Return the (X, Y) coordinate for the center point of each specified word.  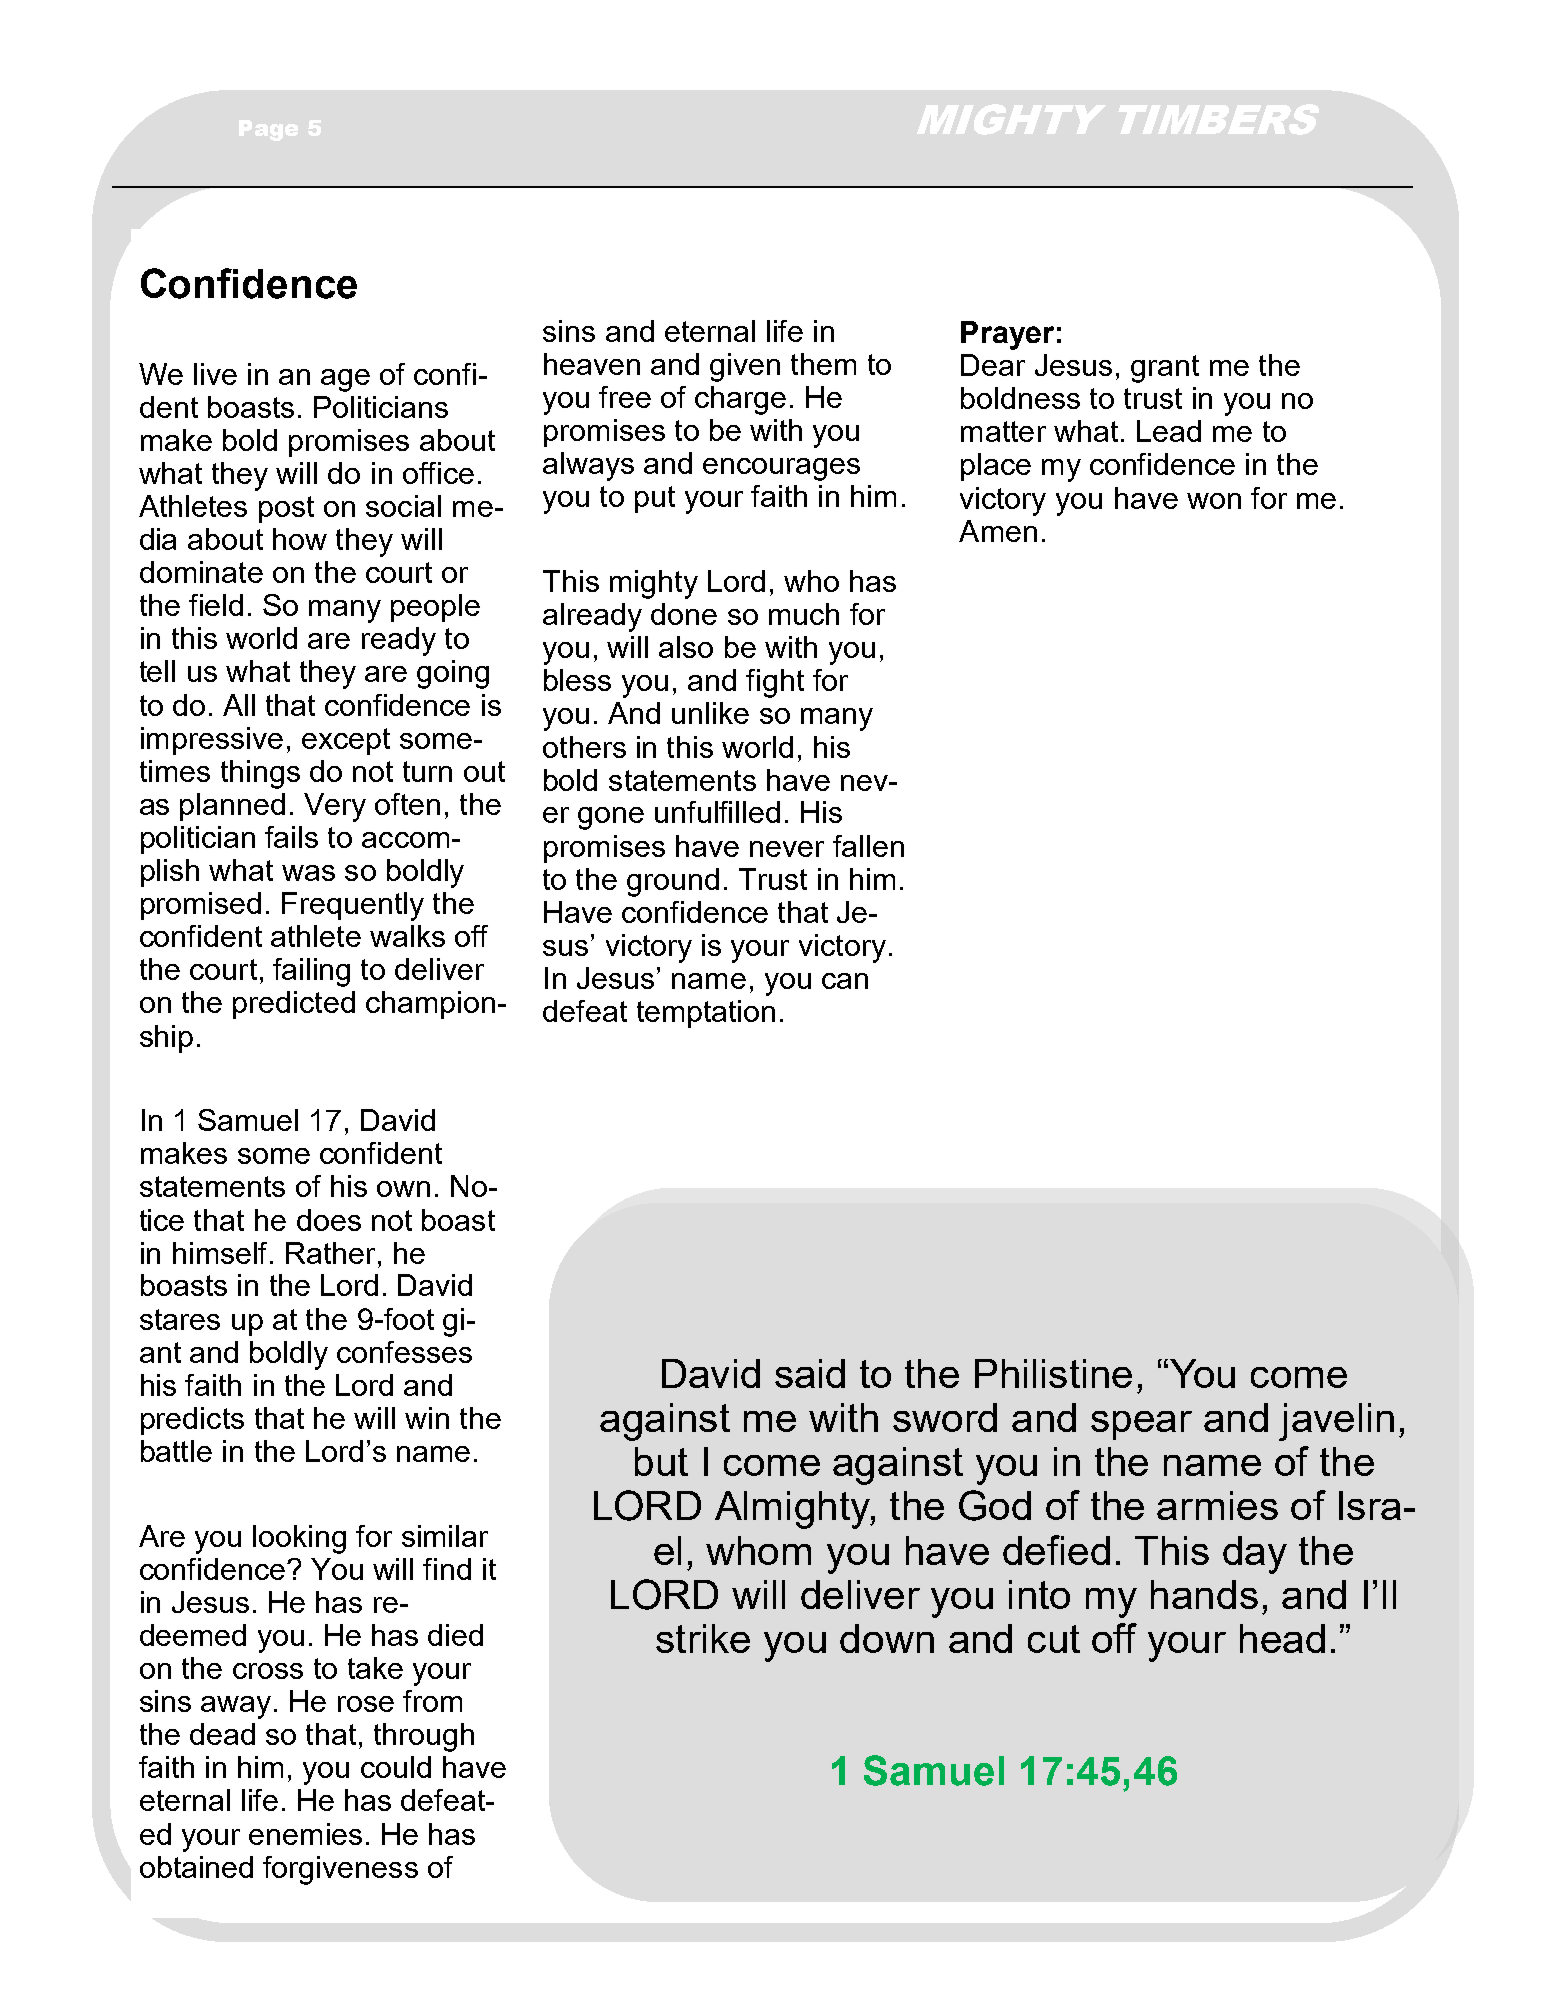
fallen (868, 846)
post (286, 509)
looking (299, 1539)
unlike (710, 713)
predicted (294, 1005)
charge (740, 400)
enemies (305, 1834)
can (845, 981)
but (661, 1461)
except (346, 741)
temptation (706, 1014)
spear (1141, 1425)
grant (1165, 369)
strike (703, 1638)
